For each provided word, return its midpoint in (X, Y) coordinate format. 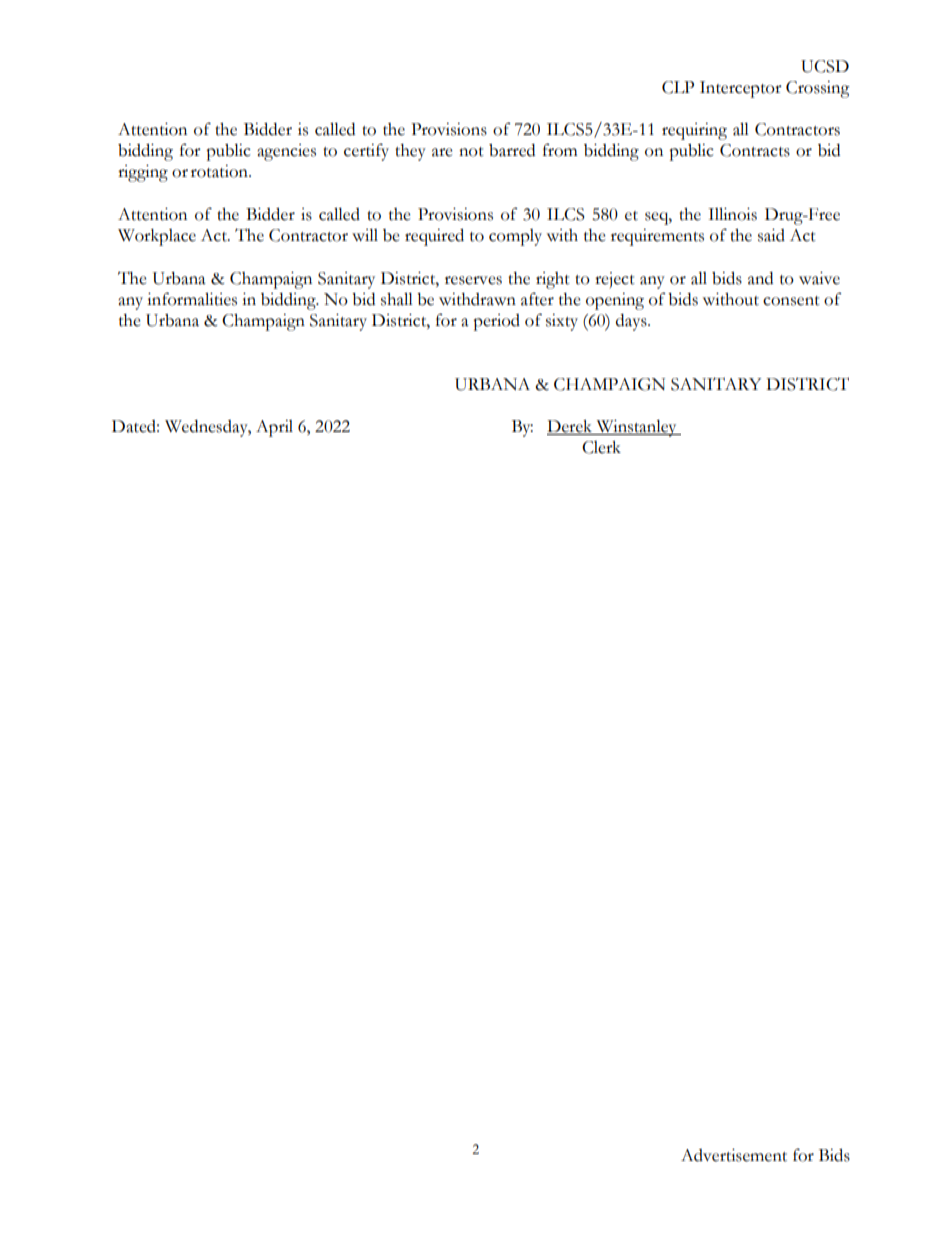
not (471, 152)
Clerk (601, 447)
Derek (571, 427)
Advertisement (734, 1155)
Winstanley (636, 428)
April (274, 428)
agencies (286, 152)
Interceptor (741, 89)
